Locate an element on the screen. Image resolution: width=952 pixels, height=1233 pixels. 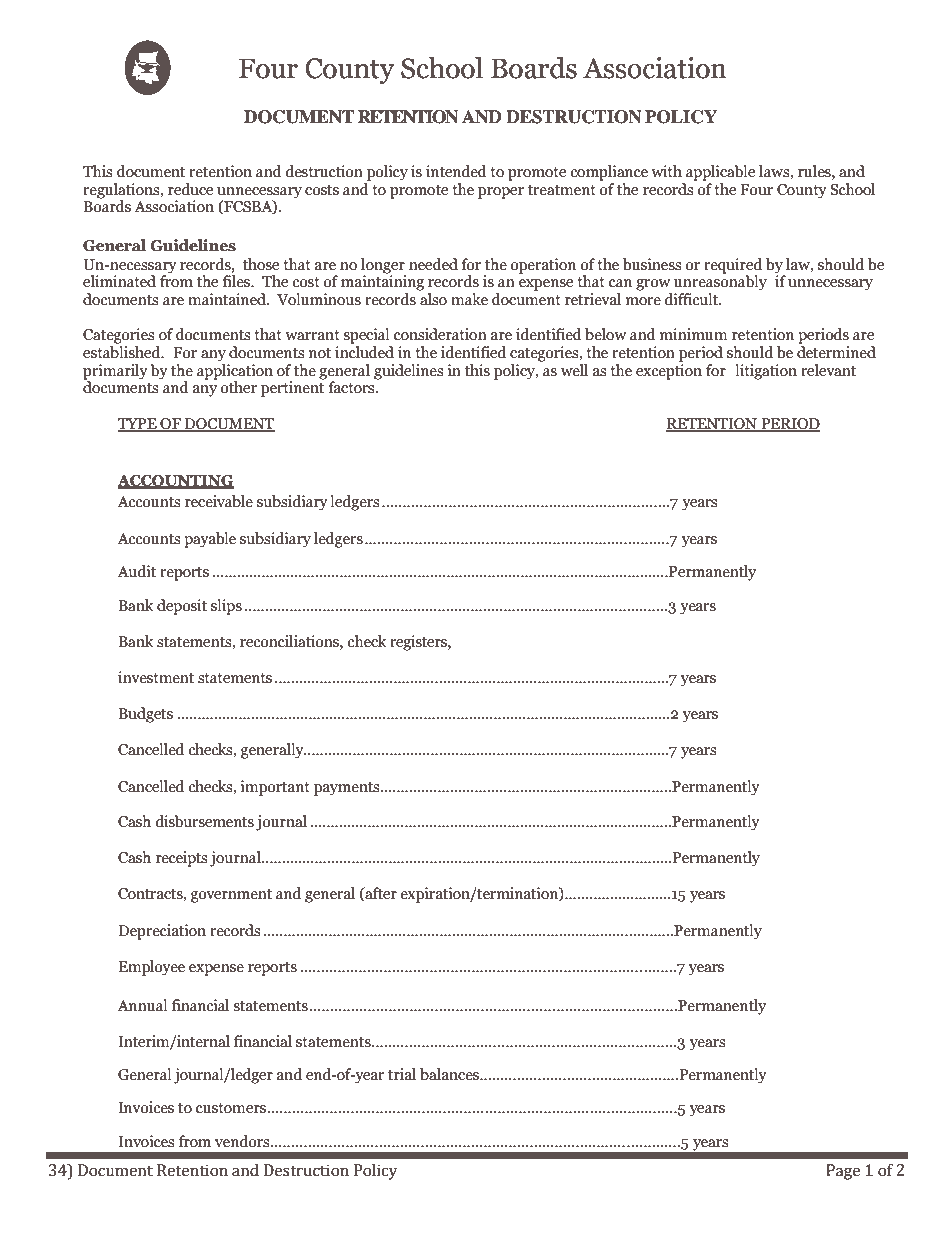
proper is located at coordinates (501, 193).
